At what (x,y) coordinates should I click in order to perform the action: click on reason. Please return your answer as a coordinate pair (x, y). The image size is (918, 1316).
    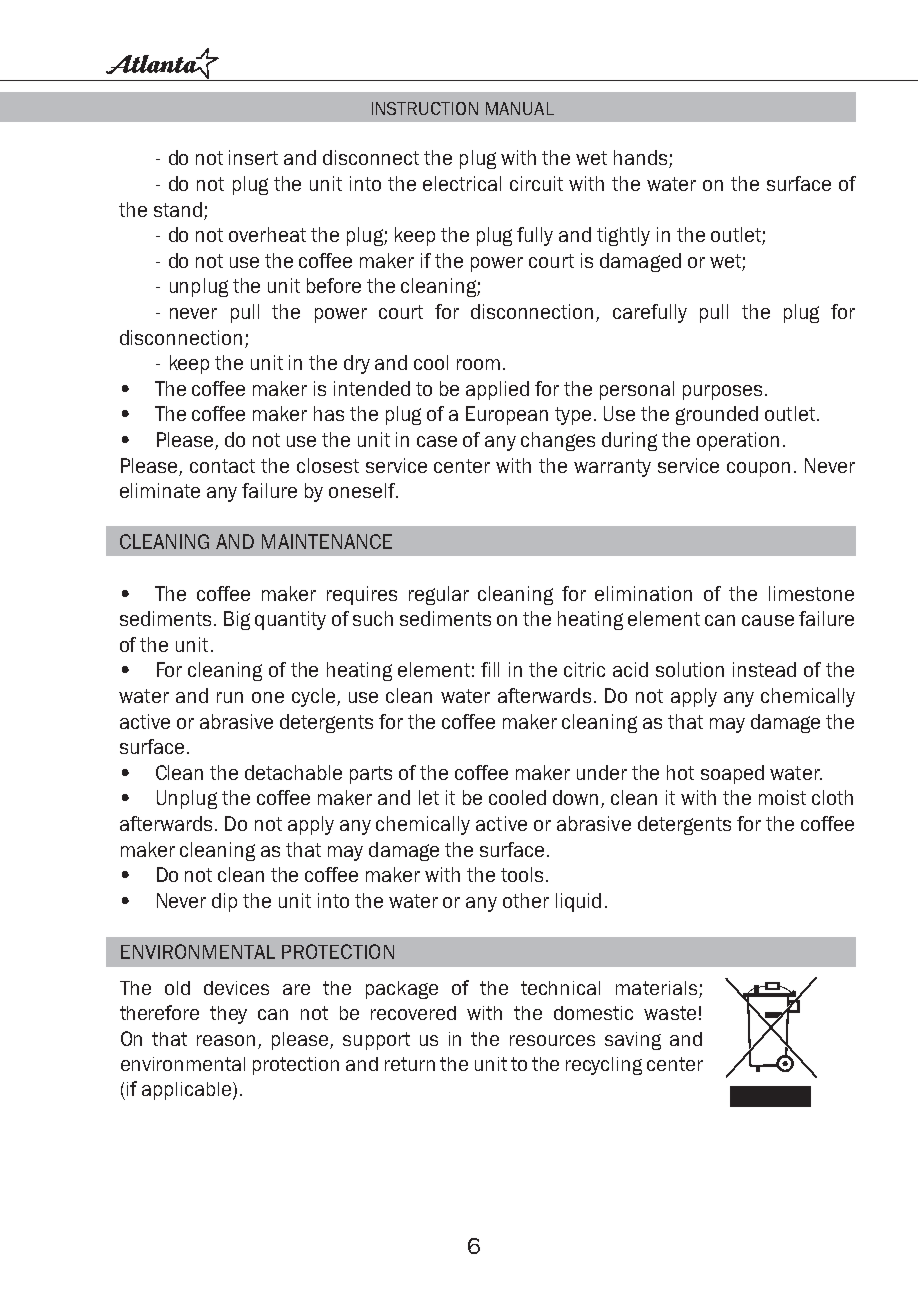
    Looking at the image, I should click on (226, 1040).
